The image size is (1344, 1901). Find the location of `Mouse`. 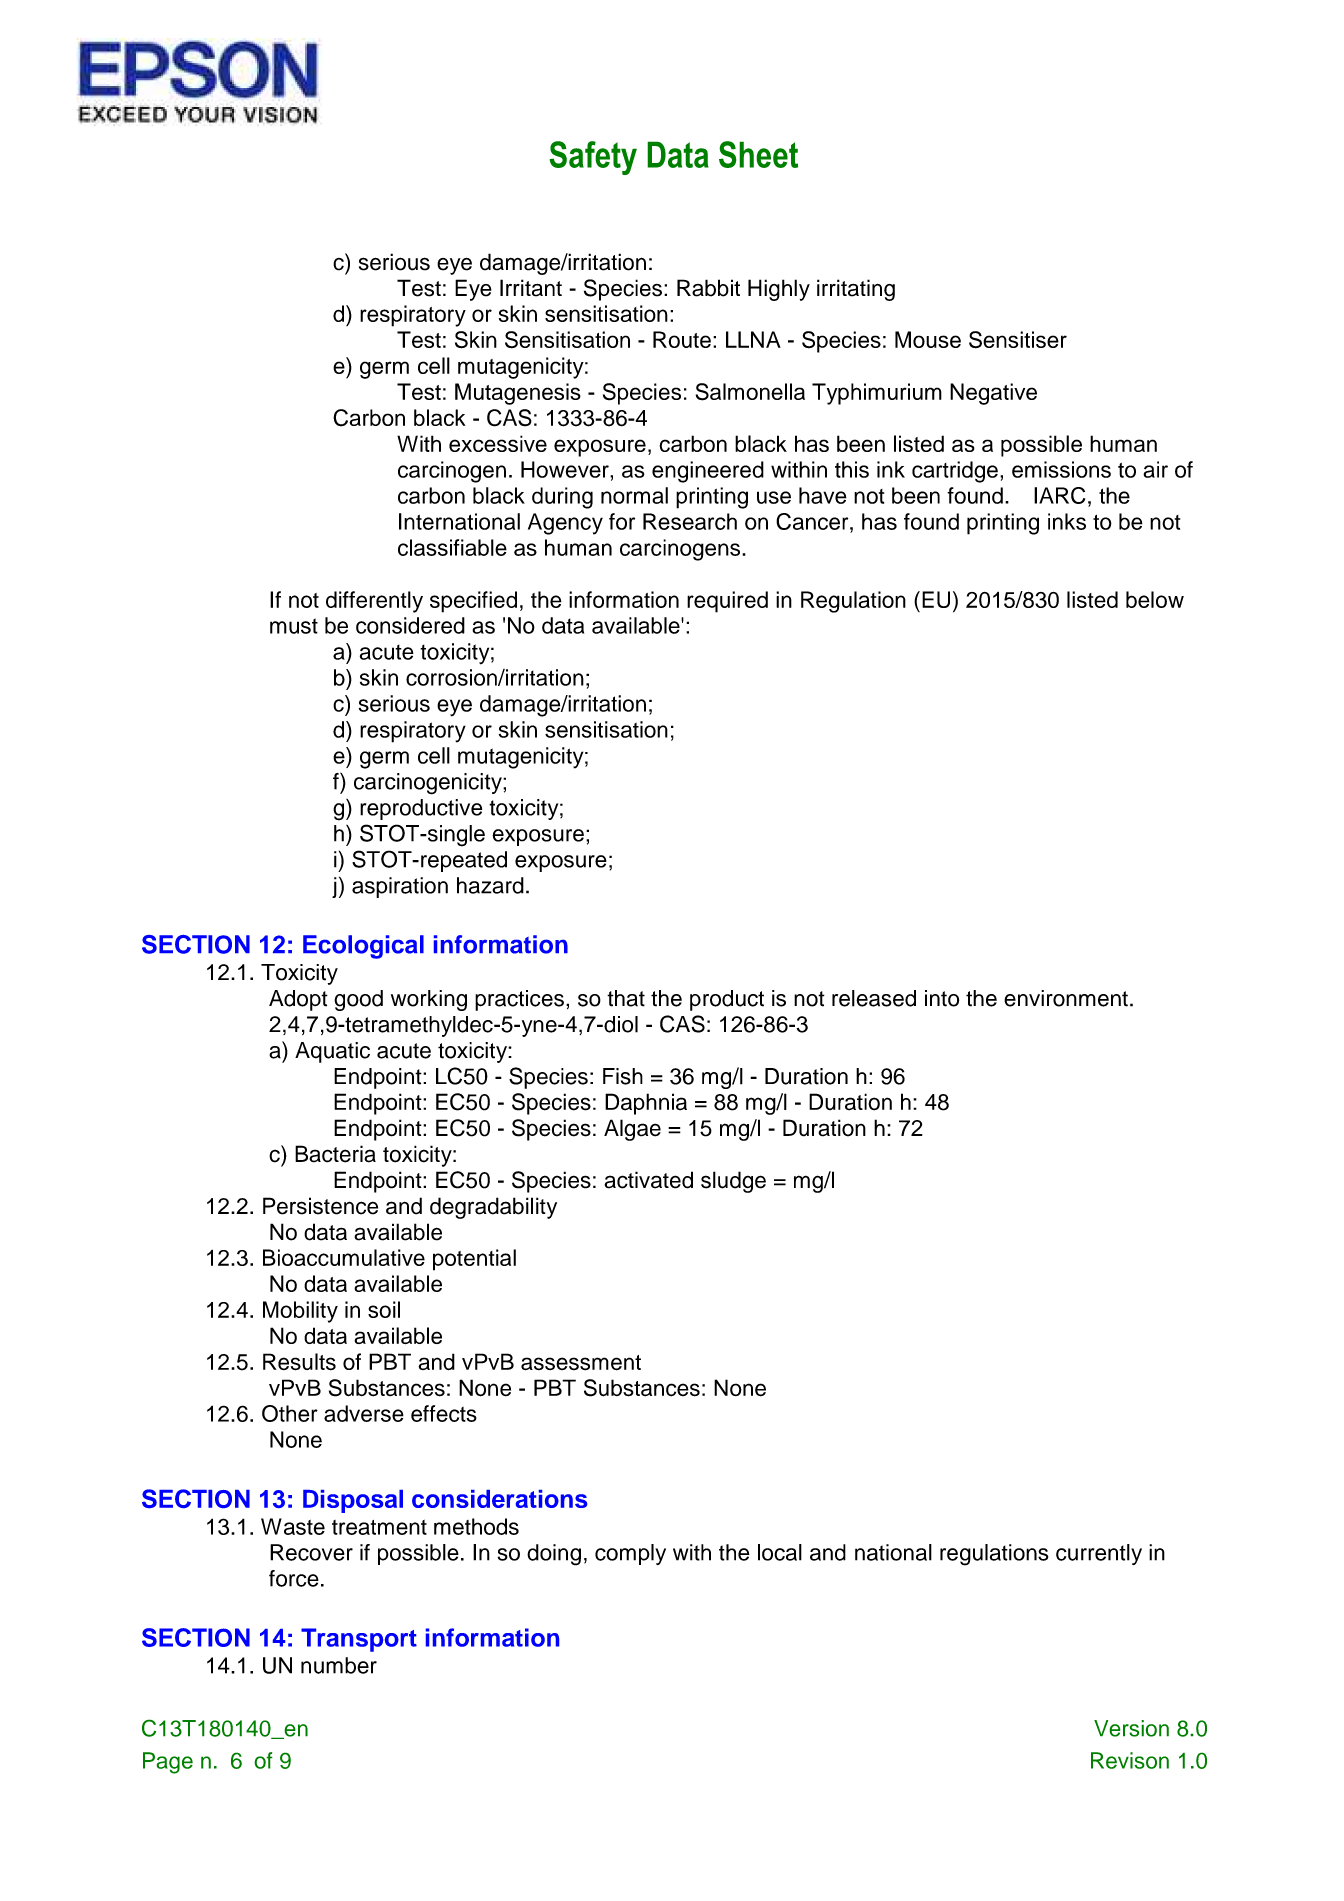

Mouse is located at coordinates (928, 339).
